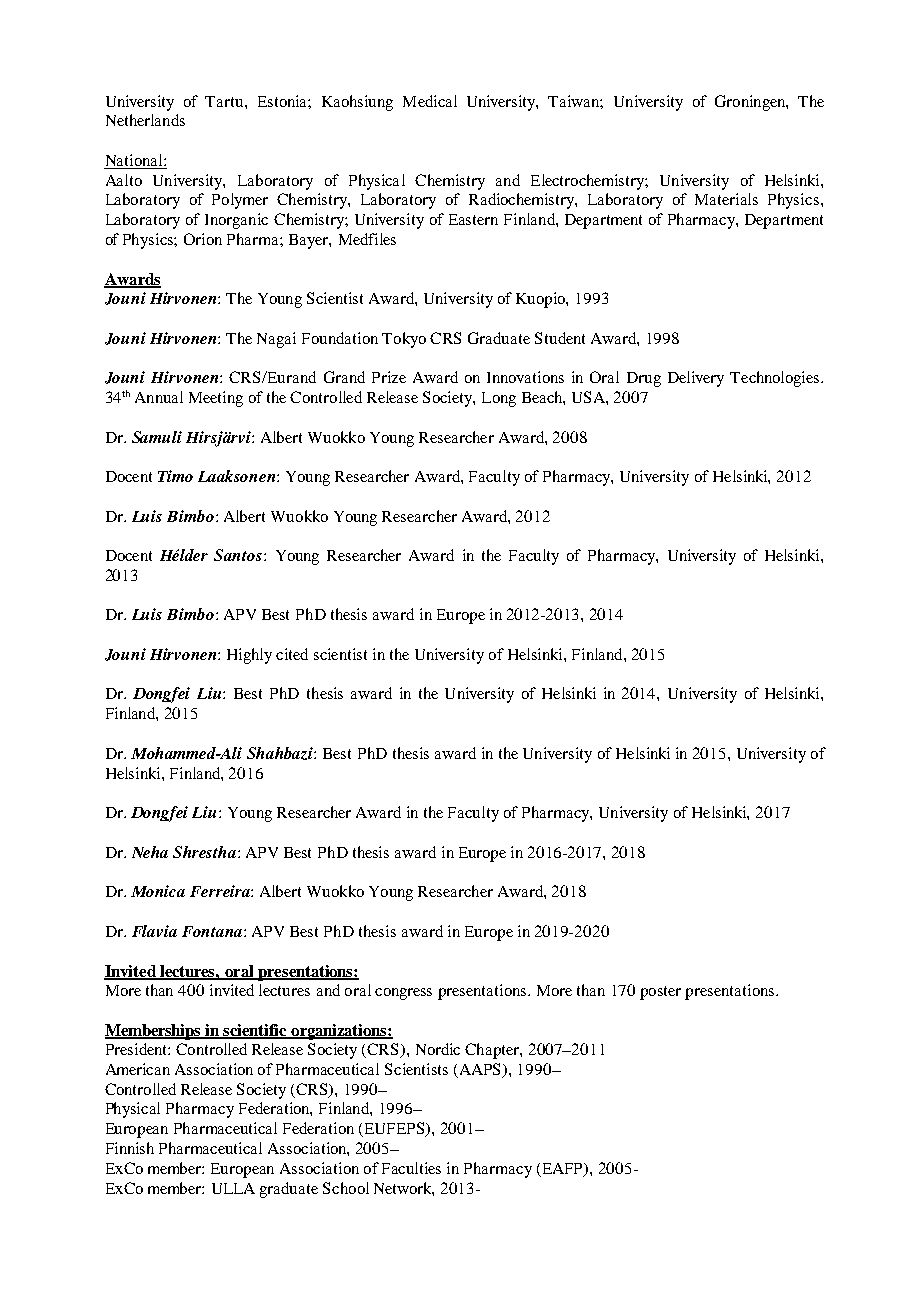 The height and width of the screenshot is (1308, 924). I want to click on Tartu, so click(225, 101).
